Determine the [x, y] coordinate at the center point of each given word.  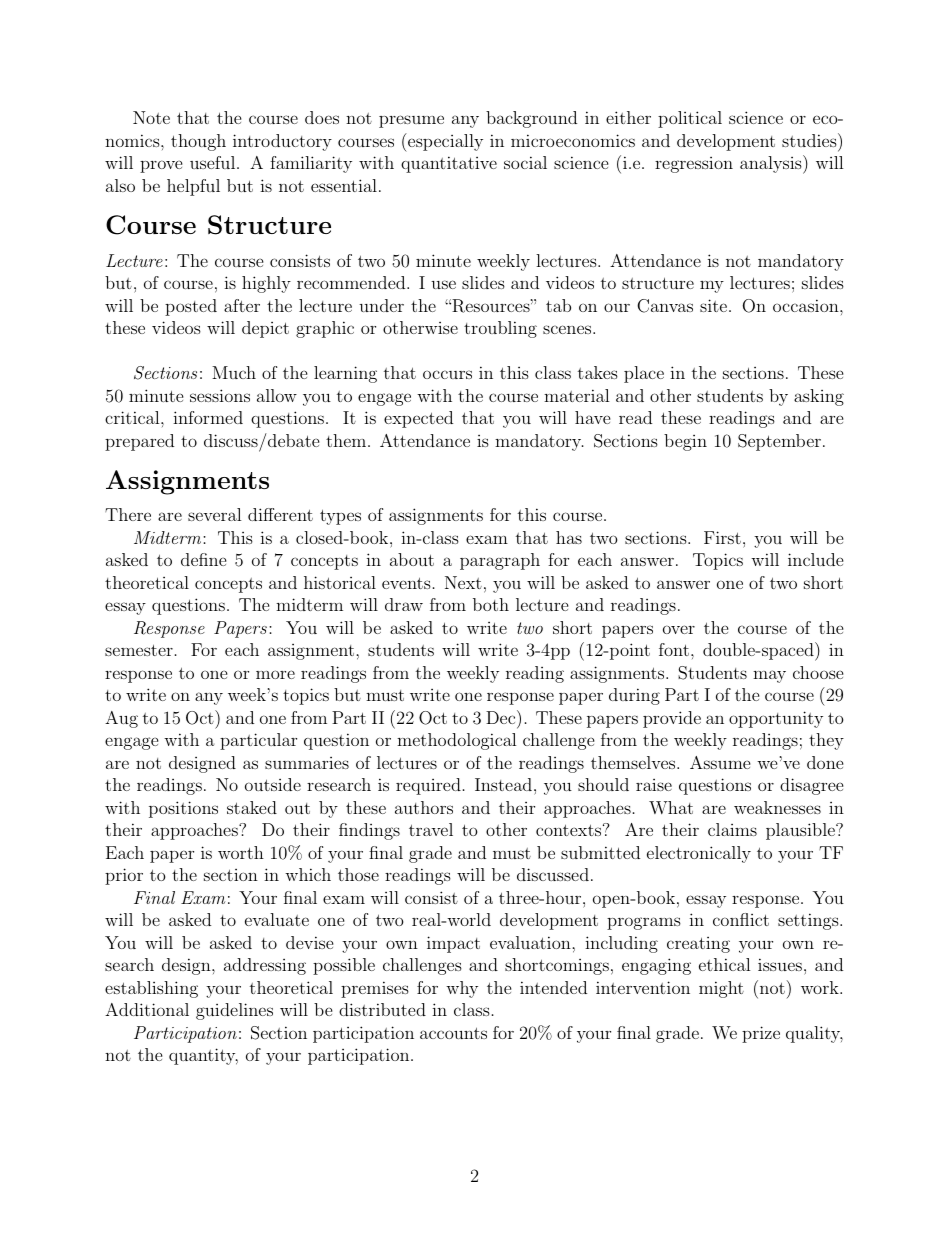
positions [183, 809]
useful [214, 162]
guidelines [234, 1011]
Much [234, 372]
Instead [503, 784]
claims [732, 829]
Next [463, 582]
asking [819, 397]
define [204, 559]
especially [444, 142]
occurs [447, 374]
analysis [772, 164]
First [722, 537]
